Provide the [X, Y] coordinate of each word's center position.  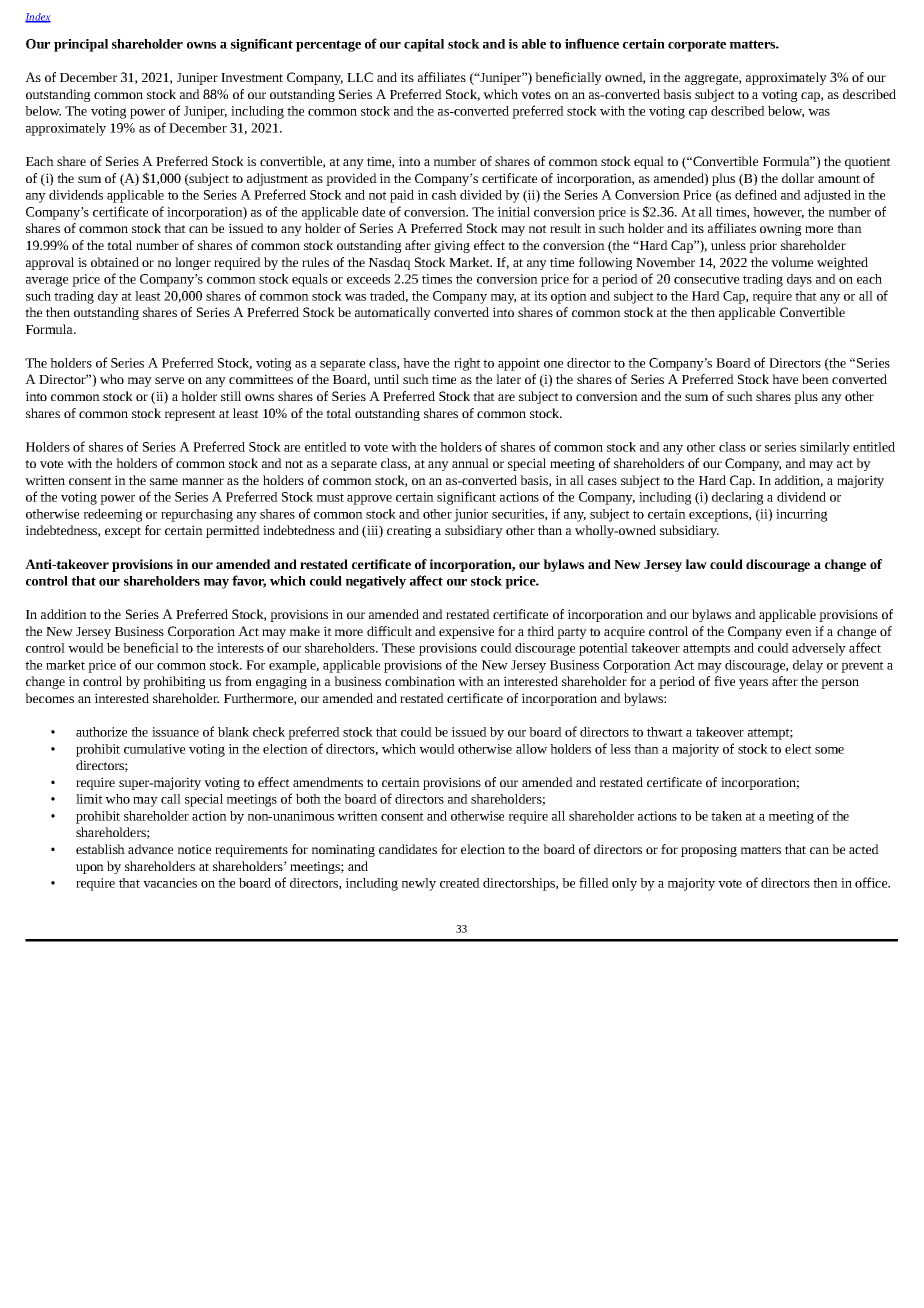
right [467, 364]
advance [150, 849]
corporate [697, 46]
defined [756, 194]
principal [81, 45]
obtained [115, 262]
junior [471, 515]
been [815, 379]
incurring [801, 515]
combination [420, 681]
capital [424, 45]
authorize [101, 732]
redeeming [113, 515]
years [753, 684]
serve [169, 380]
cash [444, 195]
